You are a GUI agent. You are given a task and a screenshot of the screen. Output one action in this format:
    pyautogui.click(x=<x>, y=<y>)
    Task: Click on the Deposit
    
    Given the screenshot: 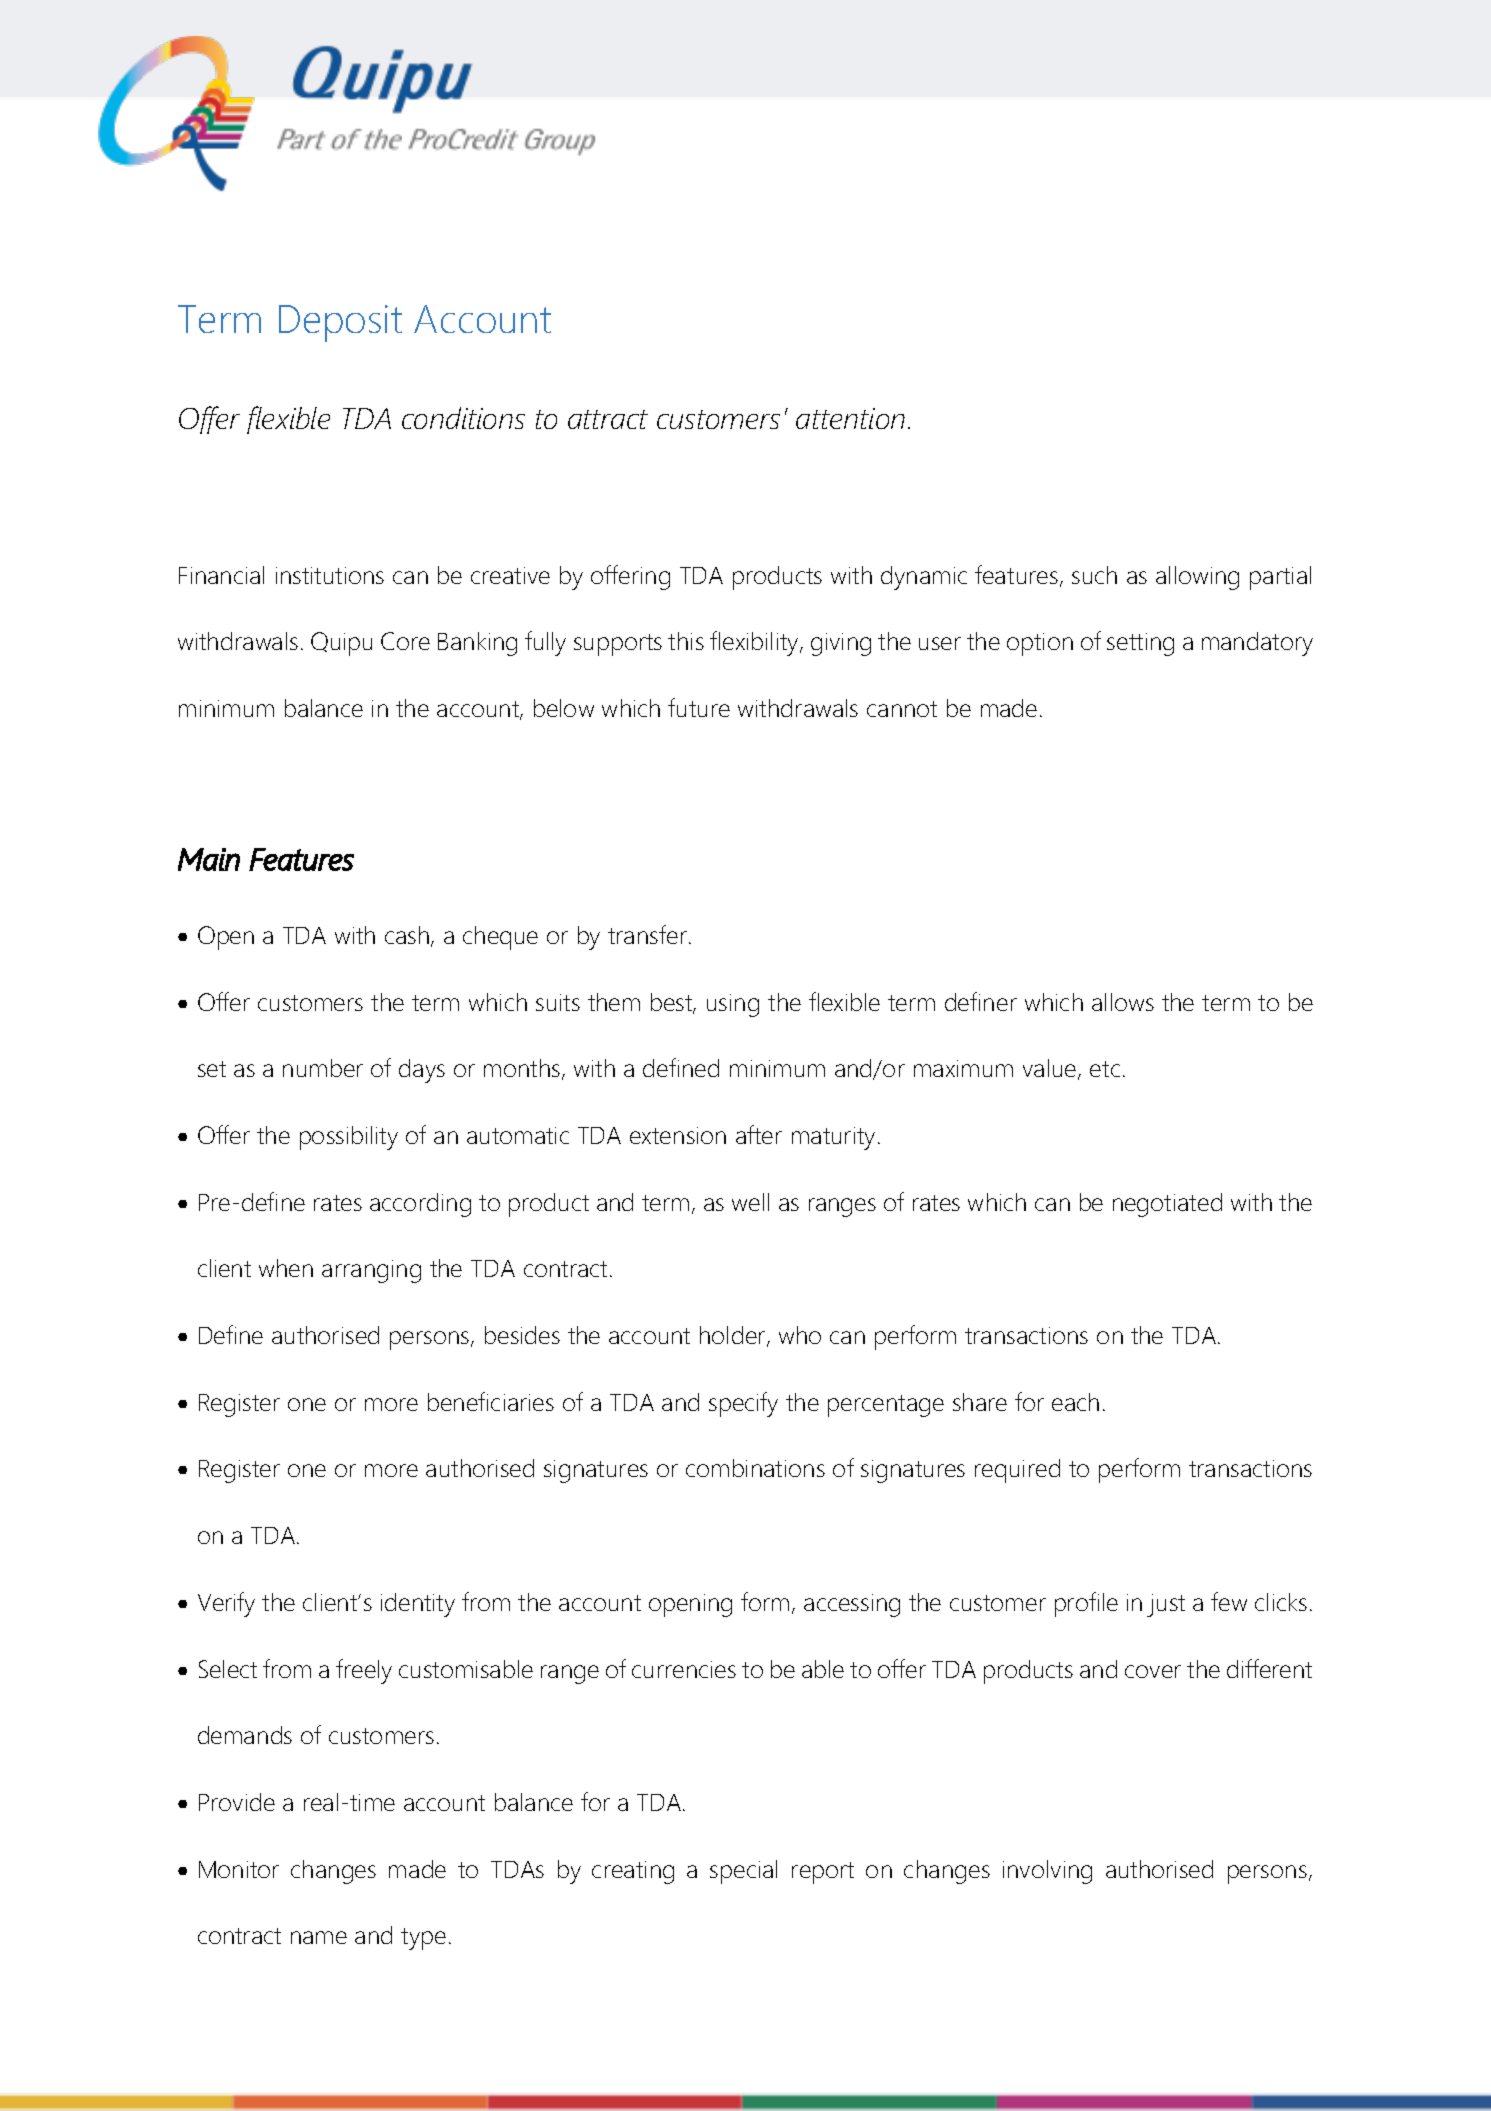 What is the action you would take?
    pyautogui.click(x=340, y=323)
